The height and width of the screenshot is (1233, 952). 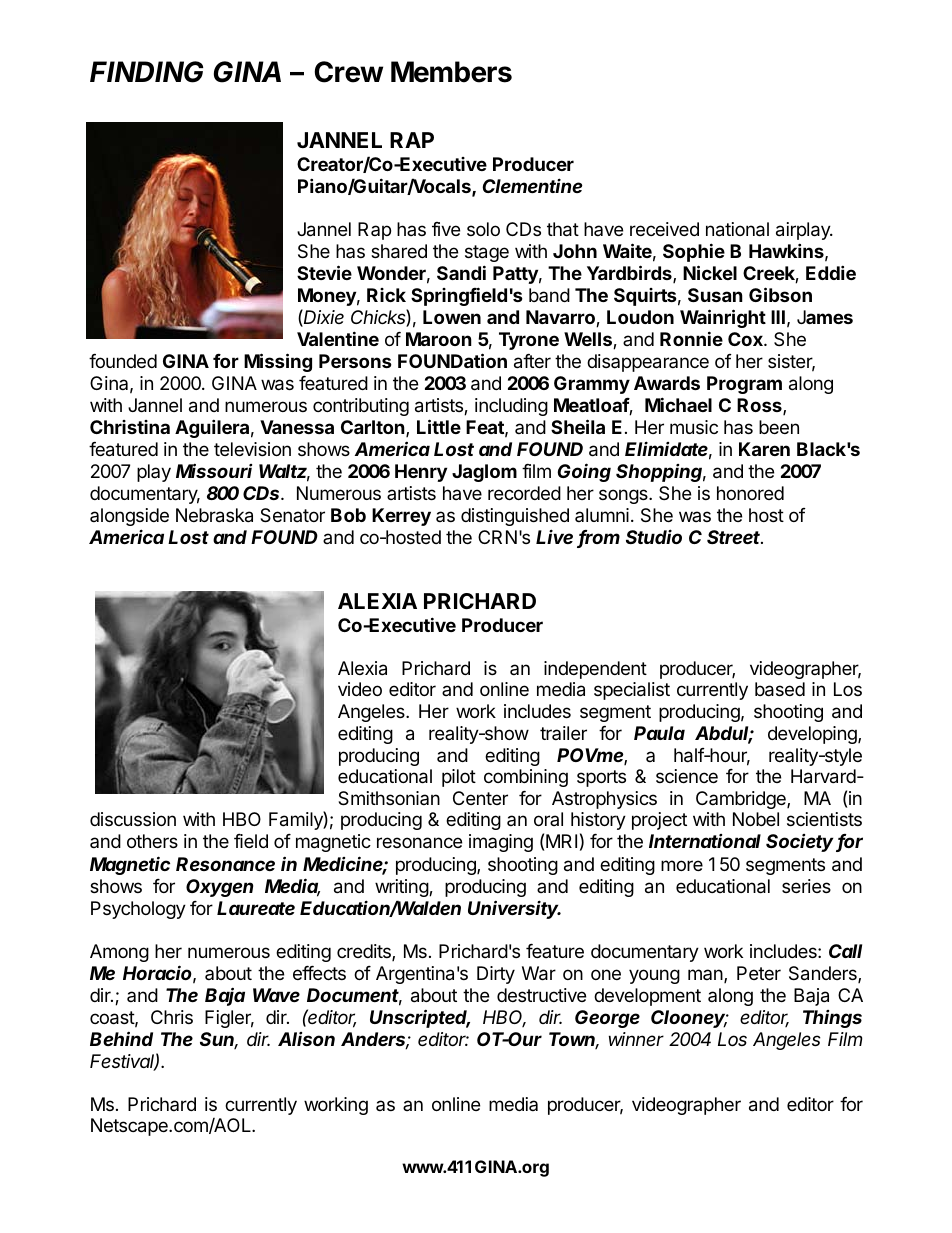 What do you see at coordinates (121, 1038) in the screenshot?
I see `Behind` at bounding box center [121, 1038].
